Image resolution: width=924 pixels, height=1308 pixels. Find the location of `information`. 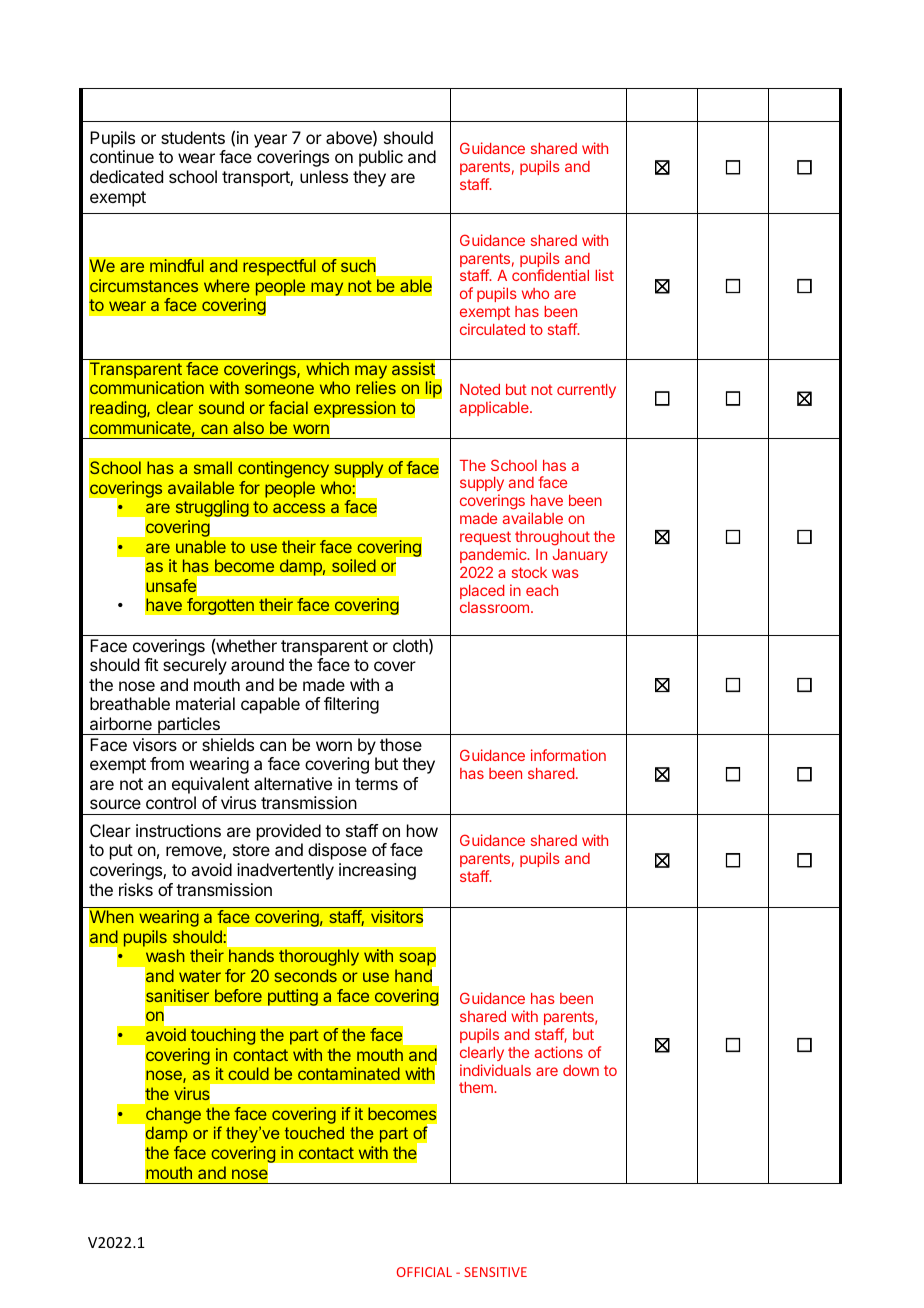

information is located at coordinates (568, 755).
